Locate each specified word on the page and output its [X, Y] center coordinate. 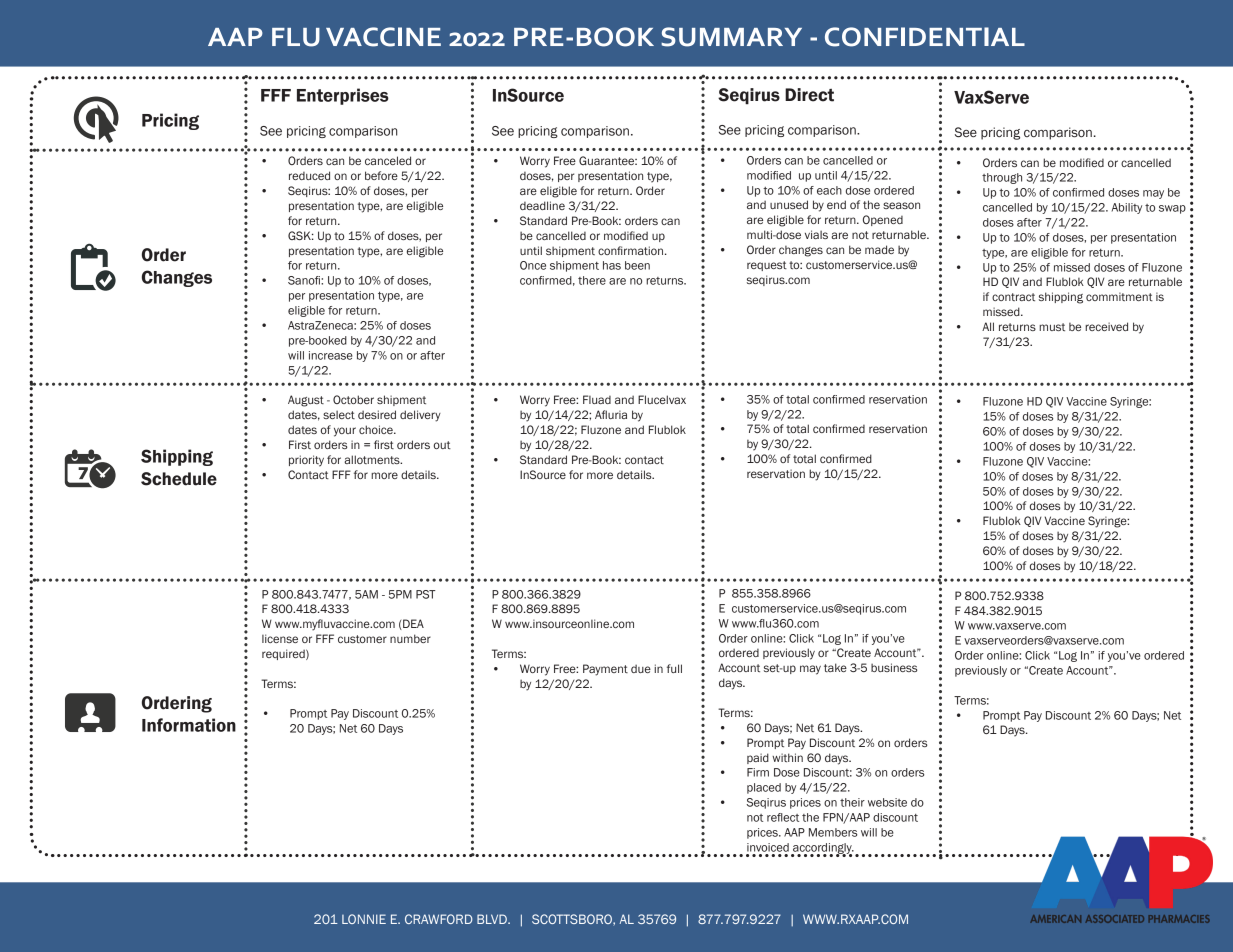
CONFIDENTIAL [925, 37]
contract [1013, 297]
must [1052, 327]
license [280, 638]
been [637, 265]
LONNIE [364, 919]
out [442, 445]
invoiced [768, 847]
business [894, 667]
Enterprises [343, 96]
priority [306, 461]
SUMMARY [731, 37]
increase [331, 355]
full [674, 668]
